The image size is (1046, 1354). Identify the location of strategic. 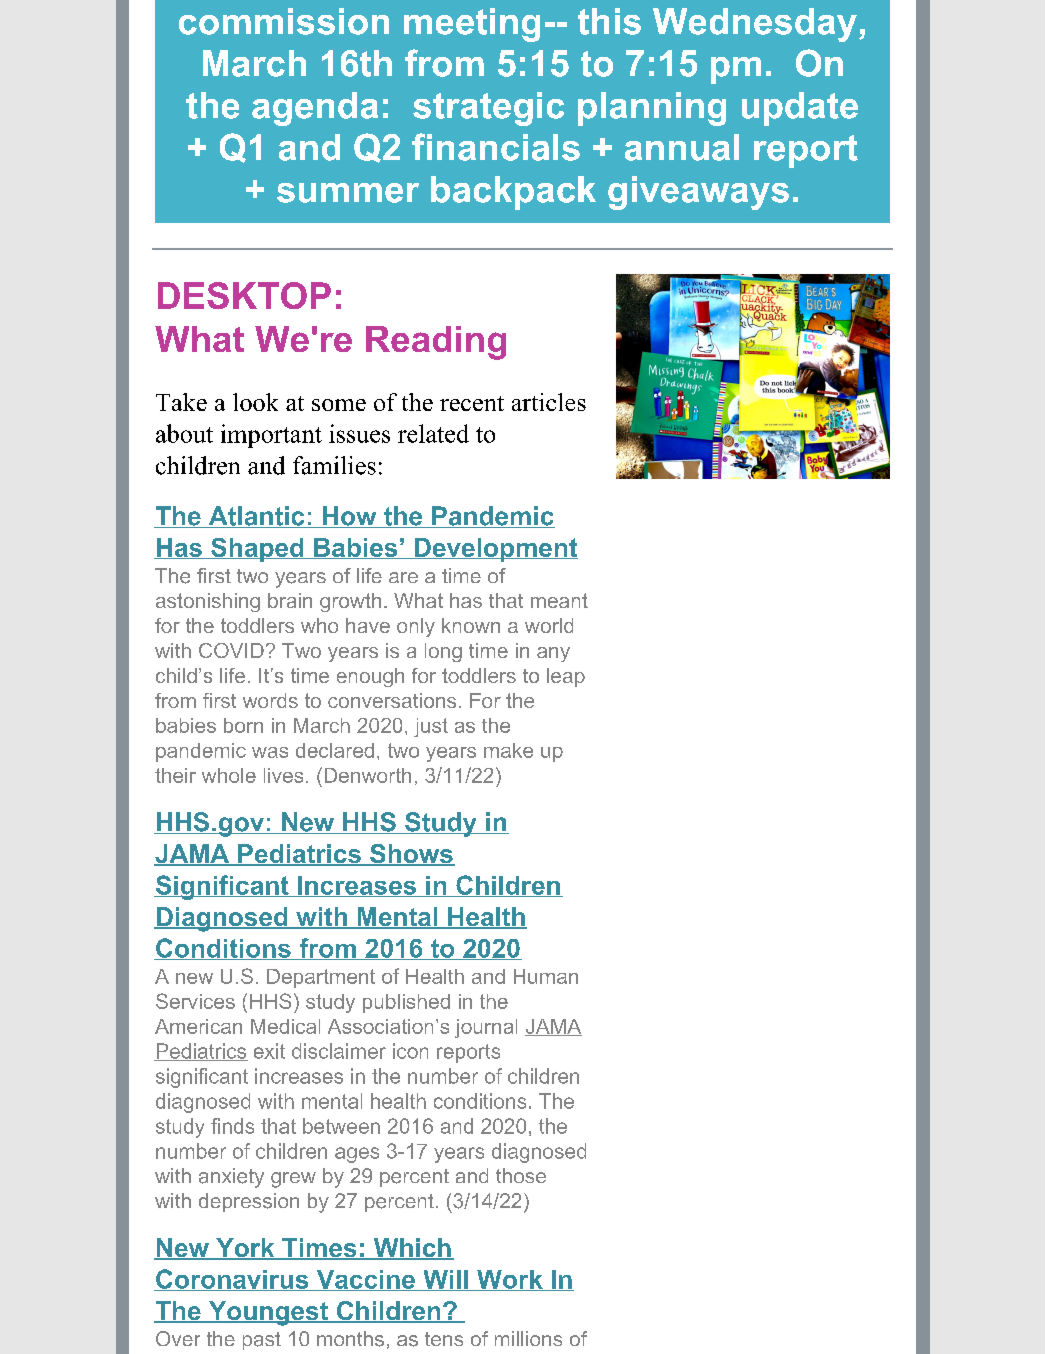
(488, 109).
